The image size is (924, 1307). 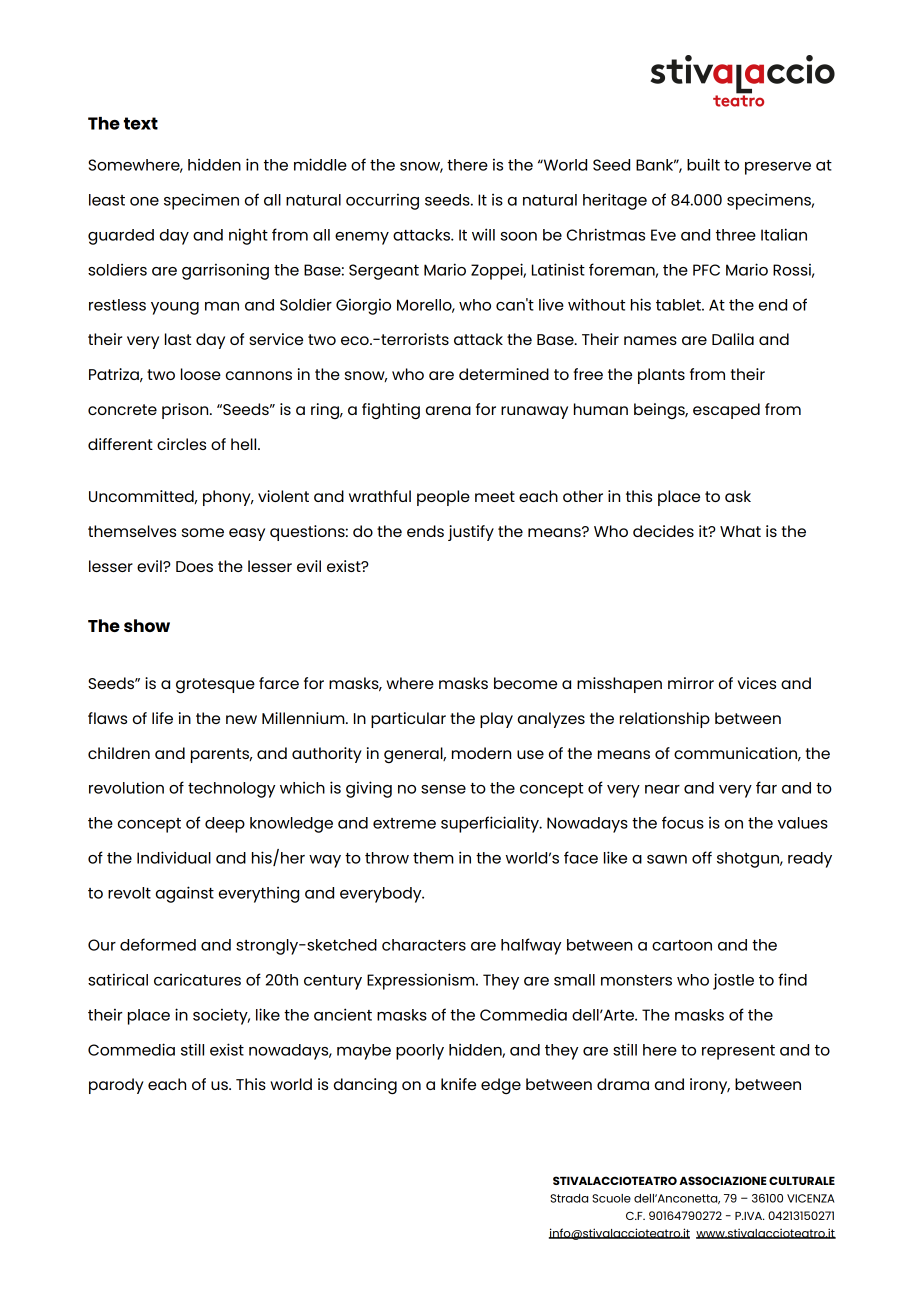 I want to click on ASSOCIAZIONE, so click(x=723, y=1180).
